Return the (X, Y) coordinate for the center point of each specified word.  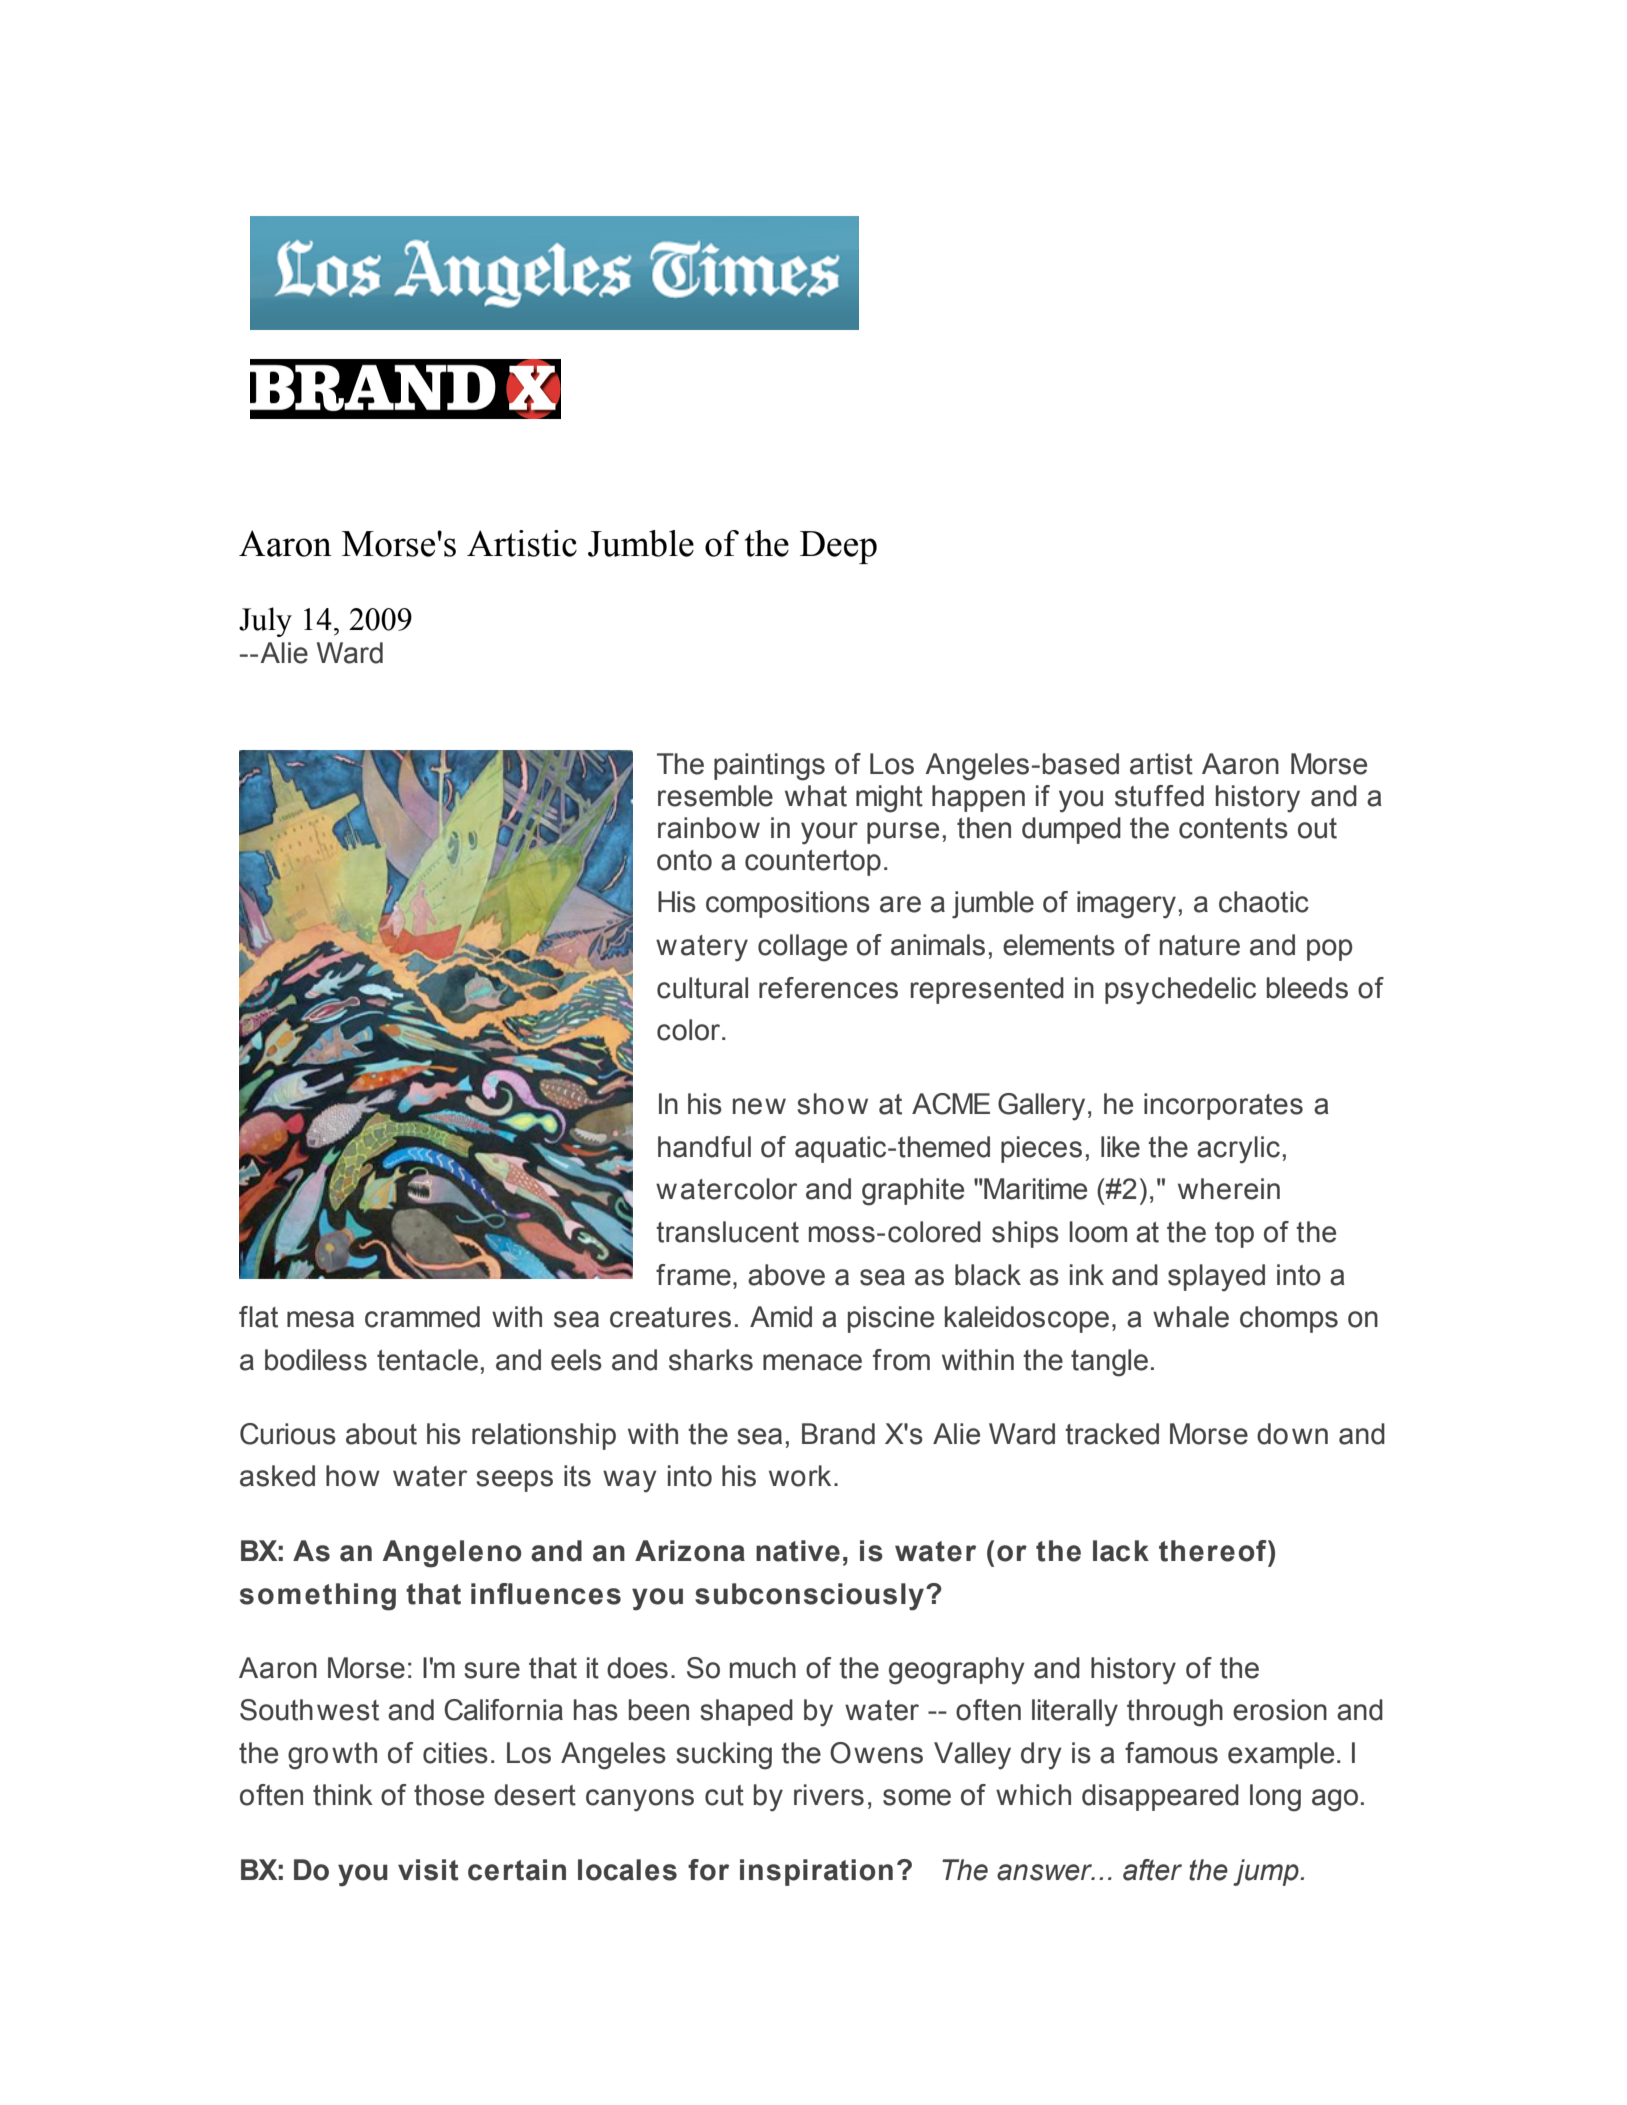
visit (428, 1870)
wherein (1229, 1189)
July (265, 622)
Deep (838, 547)
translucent (727, 1232)
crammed (422, 1317)
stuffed (1159, 796)
